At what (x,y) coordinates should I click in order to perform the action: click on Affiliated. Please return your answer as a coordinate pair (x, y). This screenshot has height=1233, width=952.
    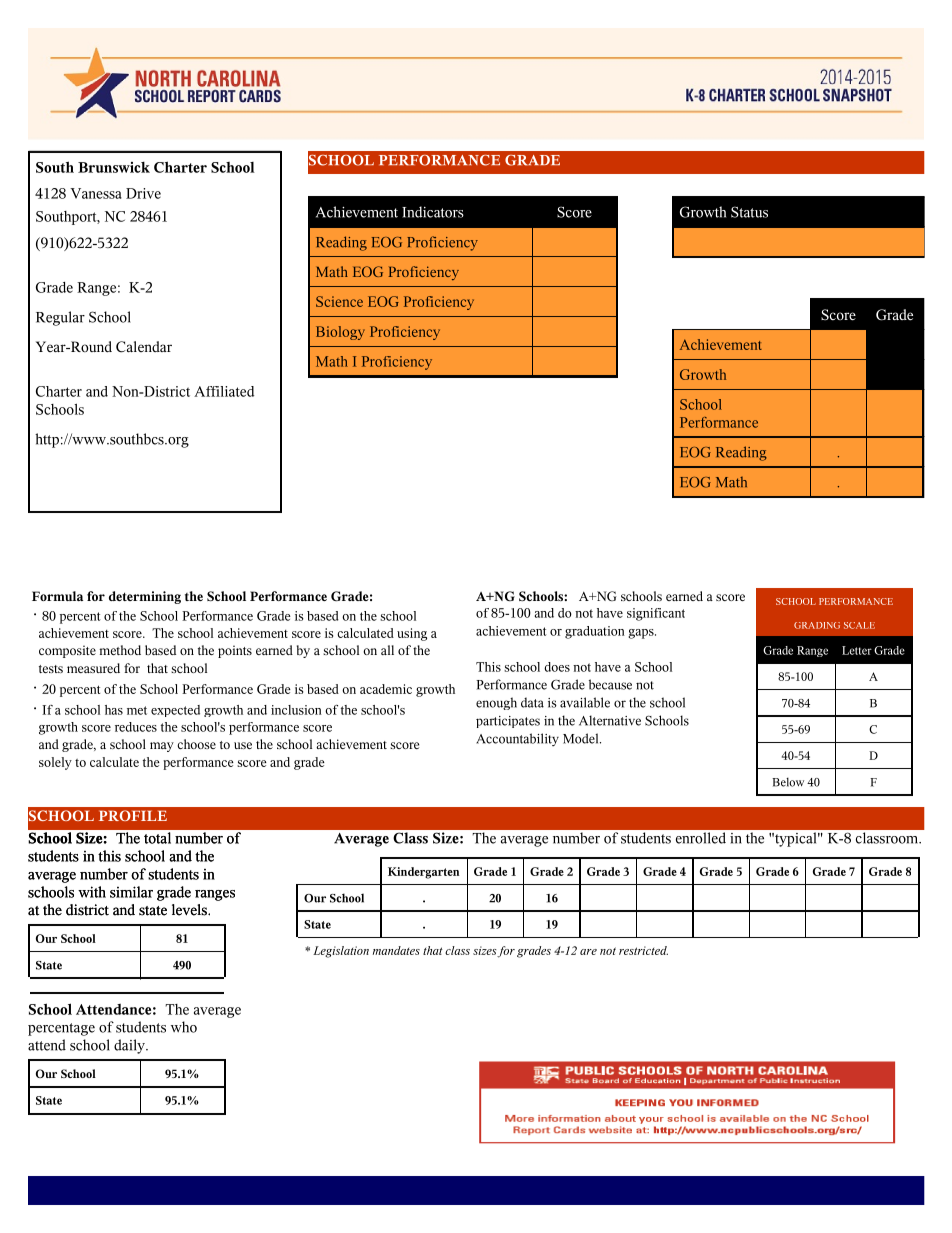
    Looking at the image, I should click on (224, 391).
